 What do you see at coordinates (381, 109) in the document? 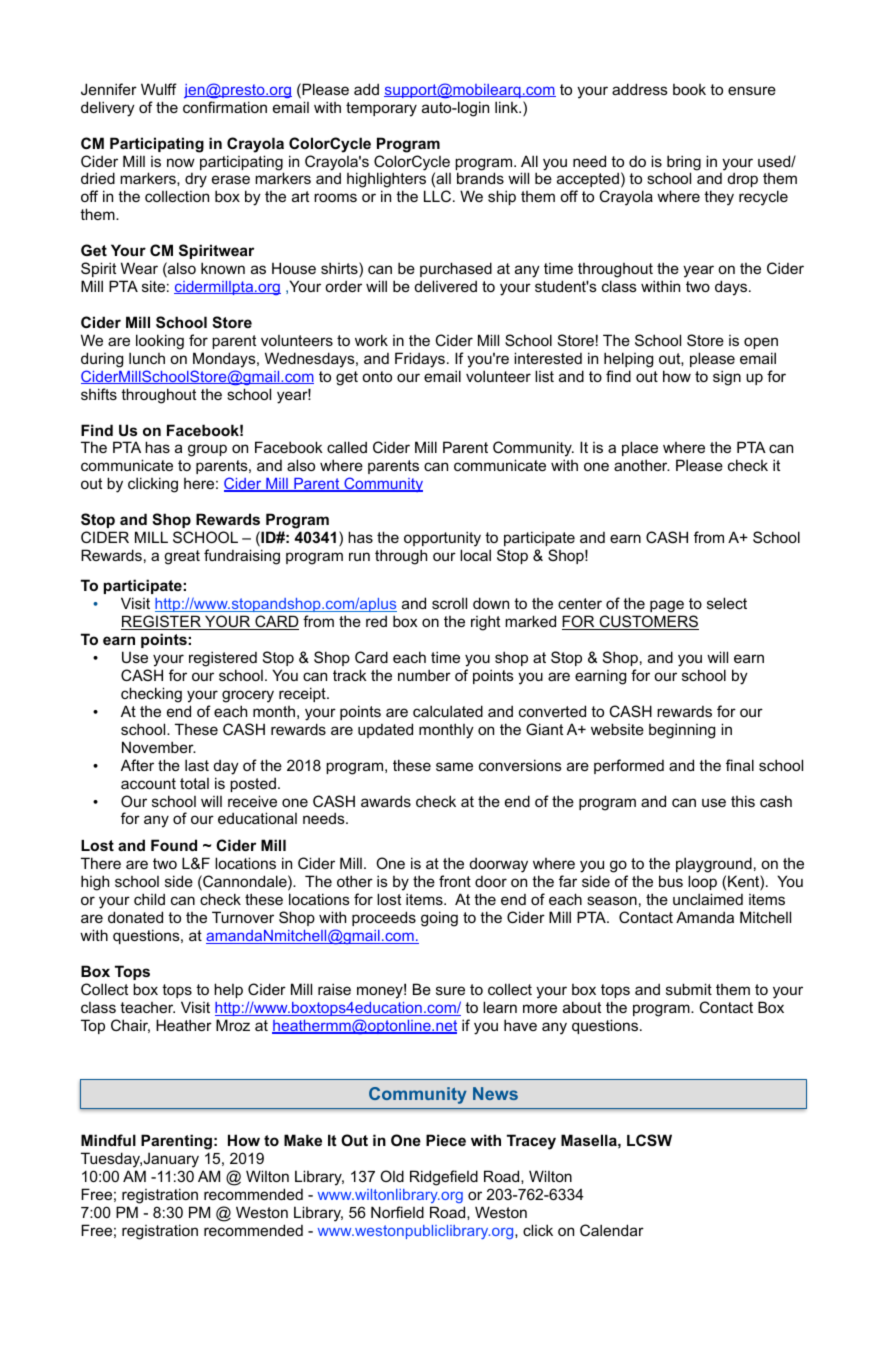
I see `temporary` at bounding box center [381, 109].
